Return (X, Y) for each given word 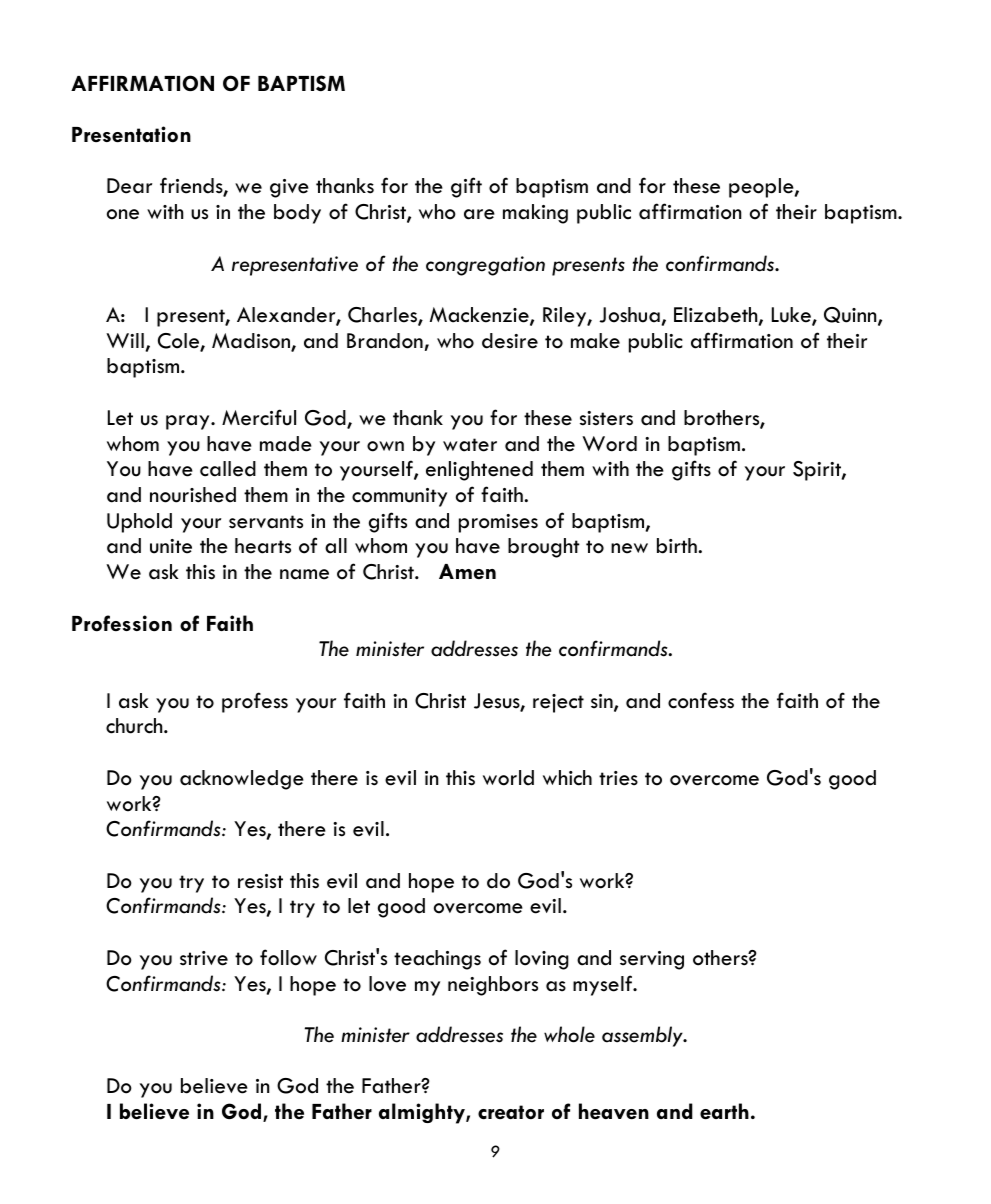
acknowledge (242, 780)
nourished (193, 495)
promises (498, 523)
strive (204, 958)
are (479, 214)
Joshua (629, 315)
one (123, 214)
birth (678, 546)
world (508, 778)
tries (618, 778)
